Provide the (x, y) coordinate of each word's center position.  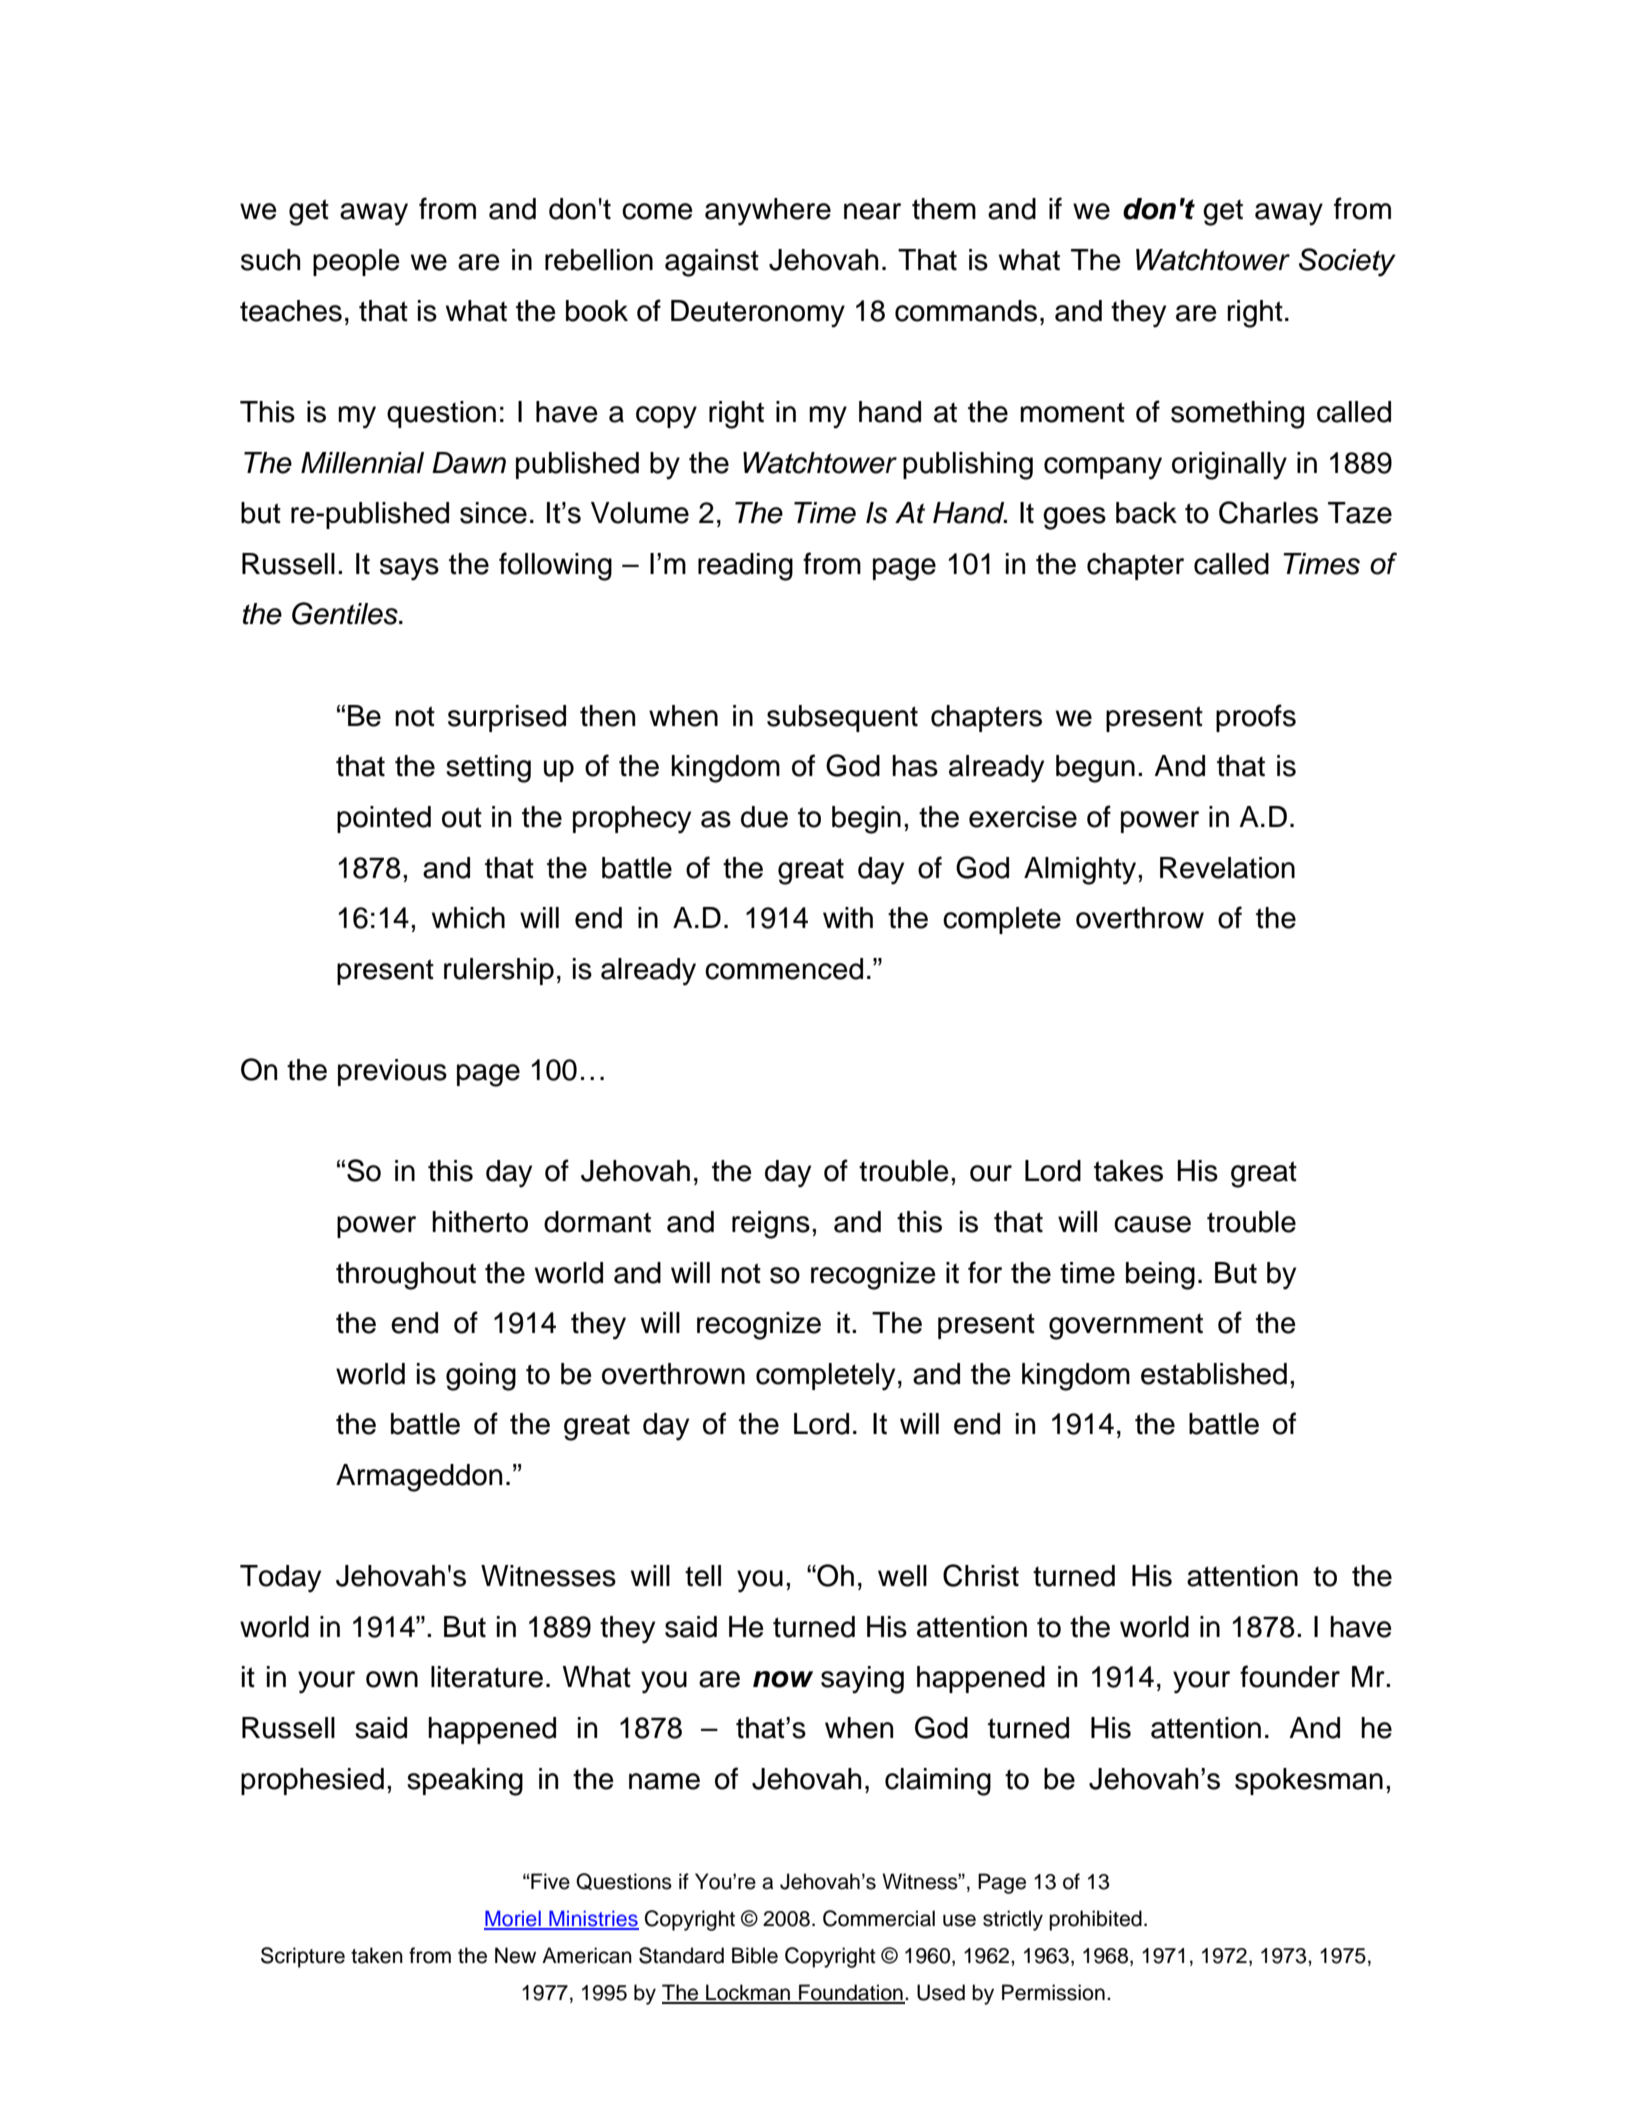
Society (1347, 262)
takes (1128, 1171)
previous (392, 1072)
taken (377, 1955)
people (356, 262)
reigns (771, 1225)
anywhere (768, 212)
